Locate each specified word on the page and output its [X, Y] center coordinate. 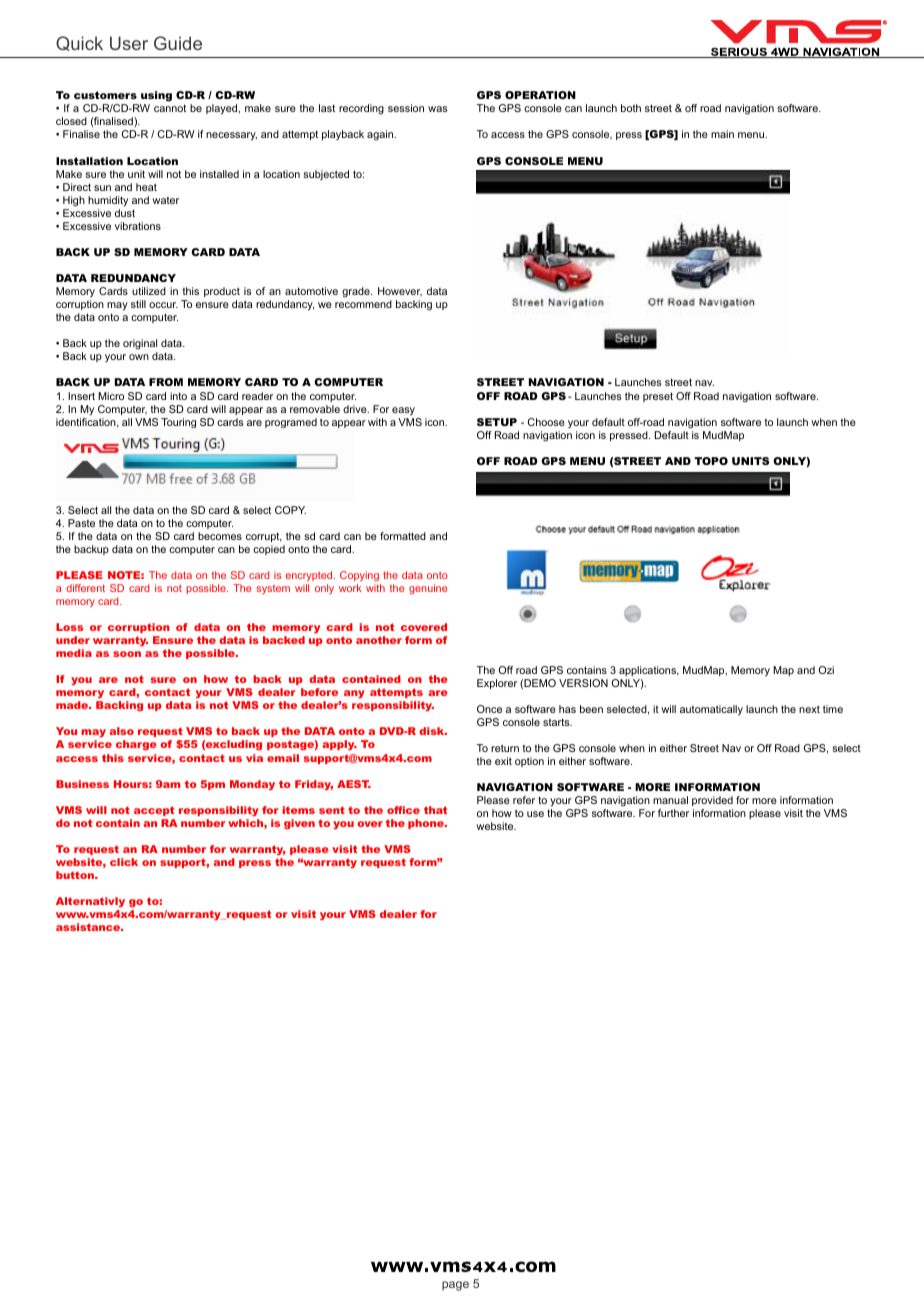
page [455, 1286]
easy [403, 411]
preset [658, 397]
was [438, 109]
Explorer [497, 684]
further [673, 813]
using [156, 98]
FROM [166, 382]
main [722, 134]
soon [127, 654]
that [435, 810]
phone [427, 824]
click [124, 862]
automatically [711, 710]
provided [712, 801]
